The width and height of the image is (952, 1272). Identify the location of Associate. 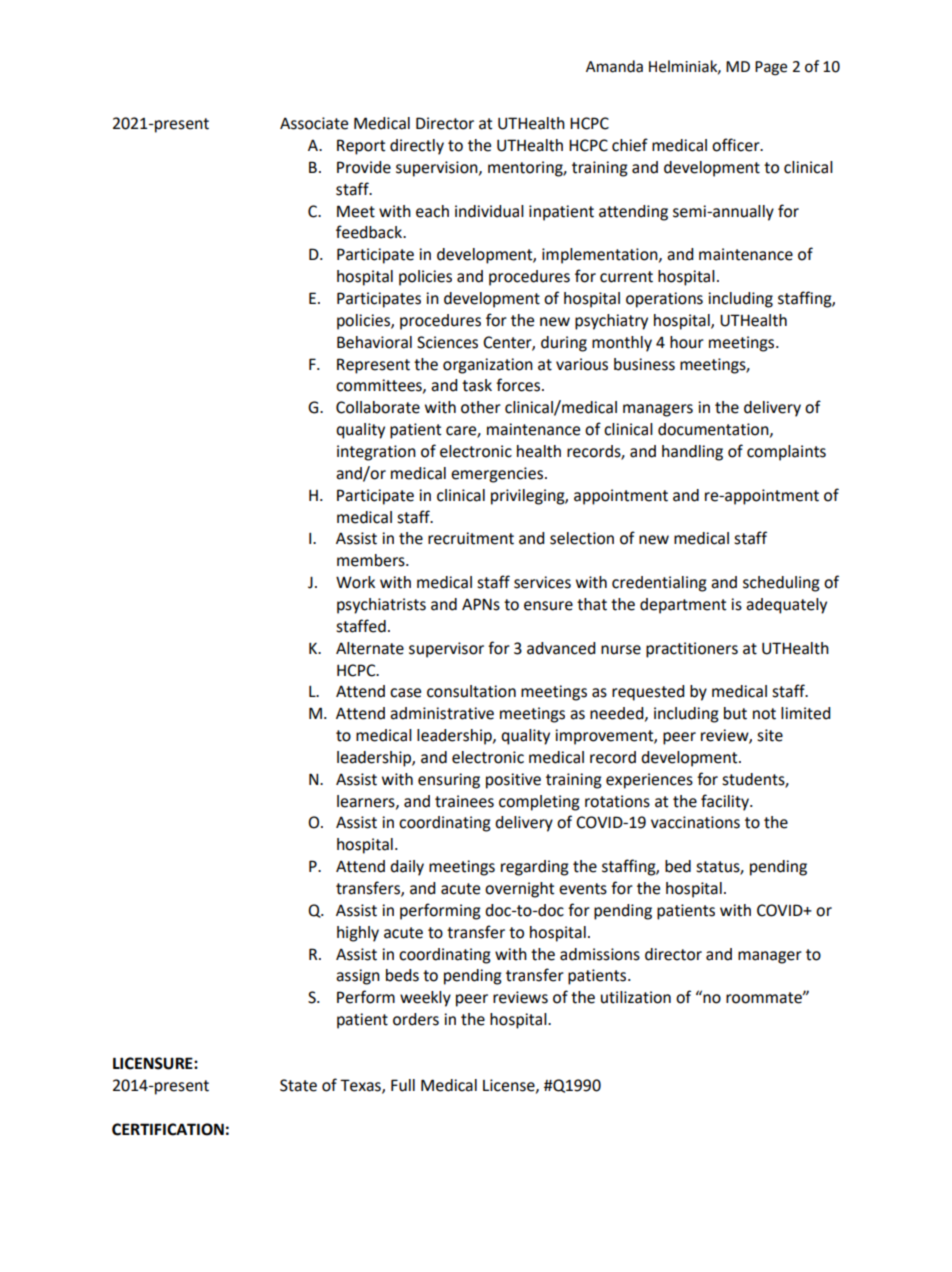
(314, 123).
